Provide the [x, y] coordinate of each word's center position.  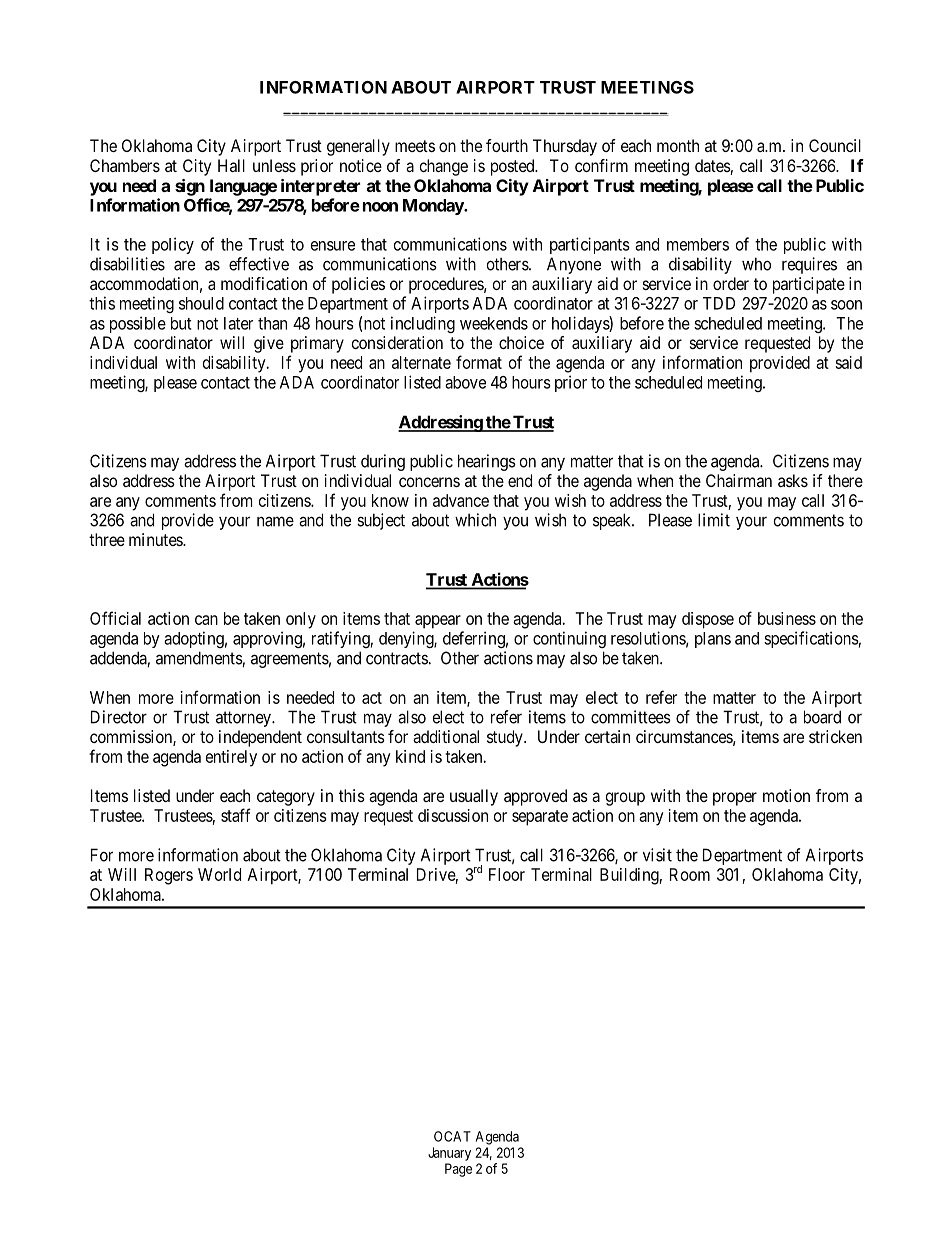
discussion [453, 815]
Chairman [739, 480]
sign [190, 187]
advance [461, 500]
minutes [156, 539]
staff [236, 815]
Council [835, 145]
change [444, 167]
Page [458, 1170]
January [449, 1154]
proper [735, 799]
